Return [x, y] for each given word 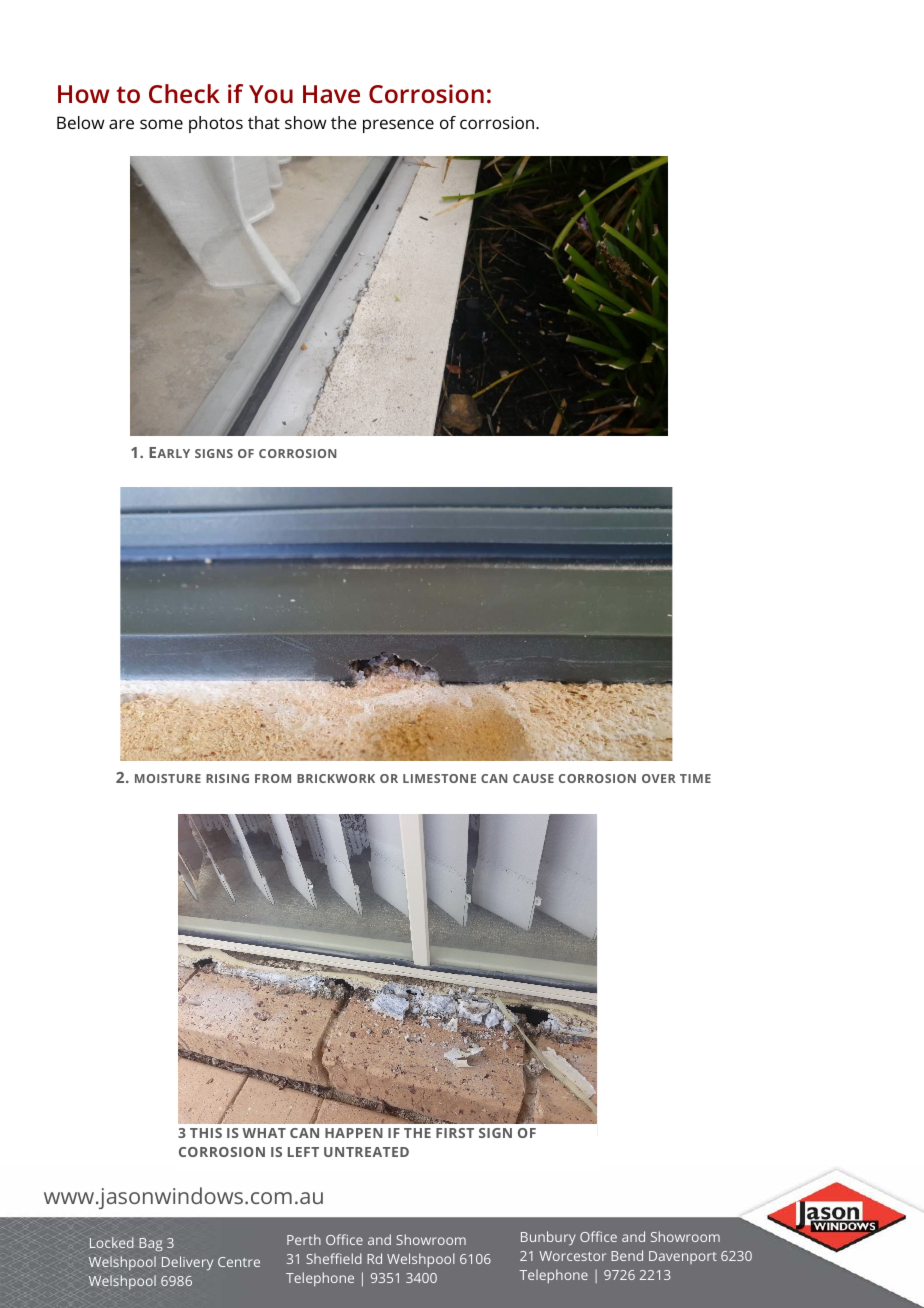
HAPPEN [354, 1133]
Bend [627, 1255]
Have [331, 94]
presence [398, 126]
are [121, 124]
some [161, 124]
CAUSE [533, 778]
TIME [695, 778]
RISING [227, 778]
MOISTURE [168, 778]
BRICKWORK [336, 778]
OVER [659, 778]
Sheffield [334, 1258]
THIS [206, 1133]
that [264, 122]
